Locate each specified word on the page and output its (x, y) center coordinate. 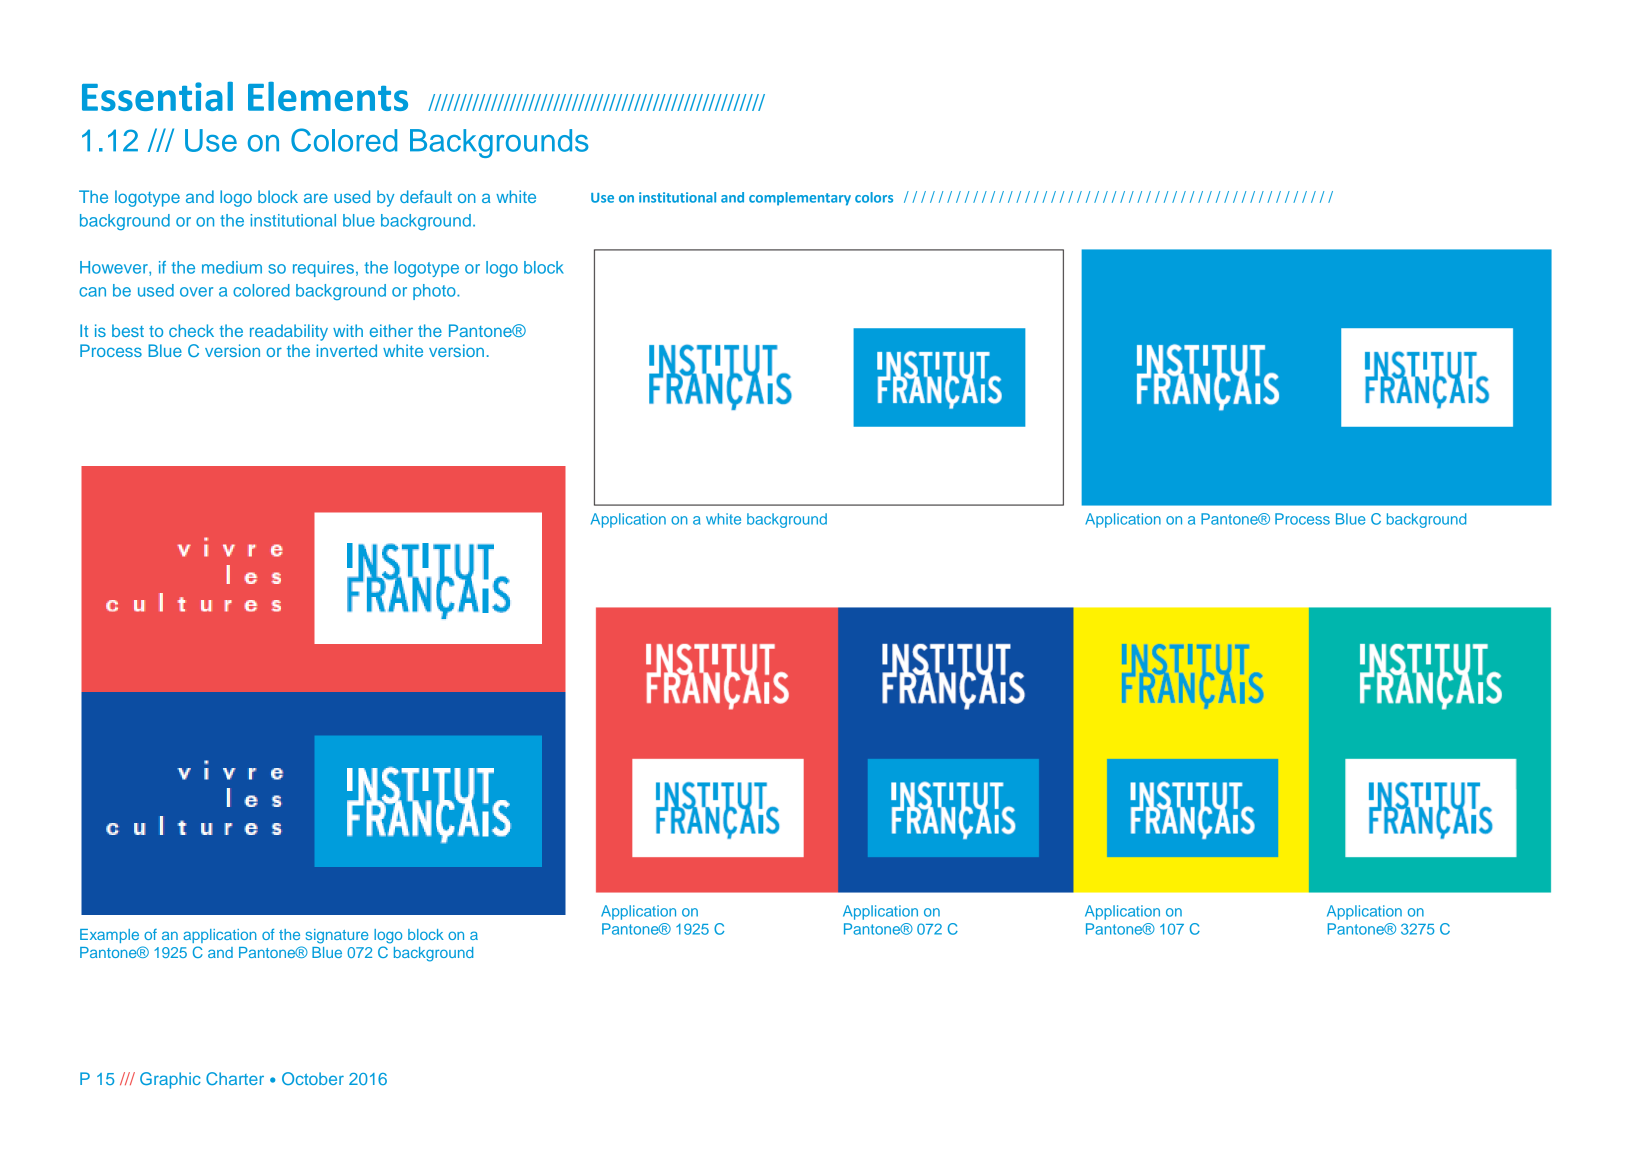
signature (337, 936)
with (348, 330)
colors (874, 197)
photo (435, 292)
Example (109, 936)
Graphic (170, 1080)
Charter (235, 1078)
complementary (800, 199)
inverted (347, 350)
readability (289, 332)
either (391, 330)
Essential (157, 96)
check (191, 330)
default (426, 196)
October (313, 1078)
